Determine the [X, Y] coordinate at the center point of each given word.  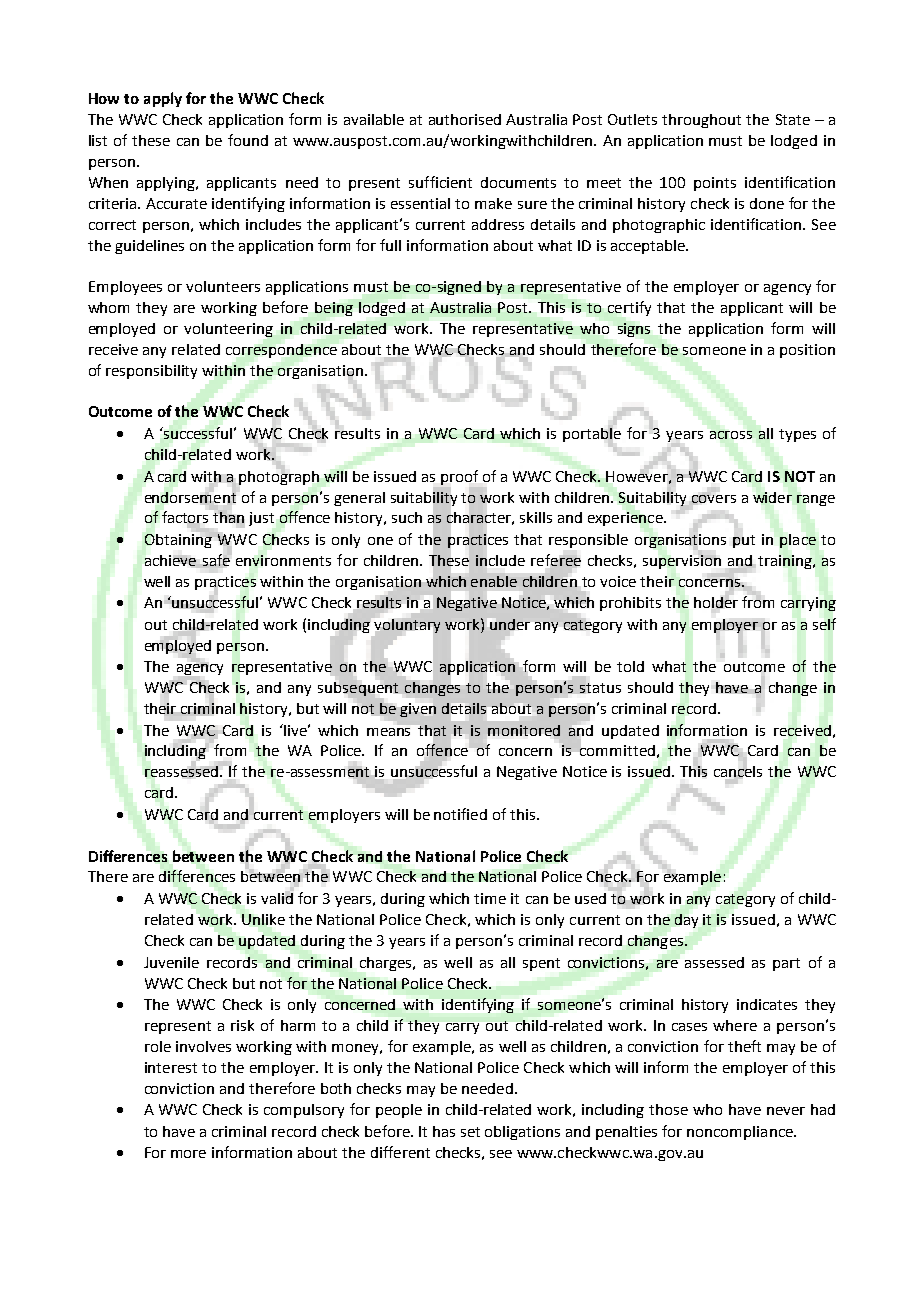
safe [216, 560]
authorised [465, 119]
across [731, 435]
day [686, 921]
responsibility [151, 372]
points [715, 184]
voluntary [407, 626]
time [490, 898]
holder [716, 602]
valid [277, 897]
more [188, 1154]
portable [592, 434]
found [248, 140]
